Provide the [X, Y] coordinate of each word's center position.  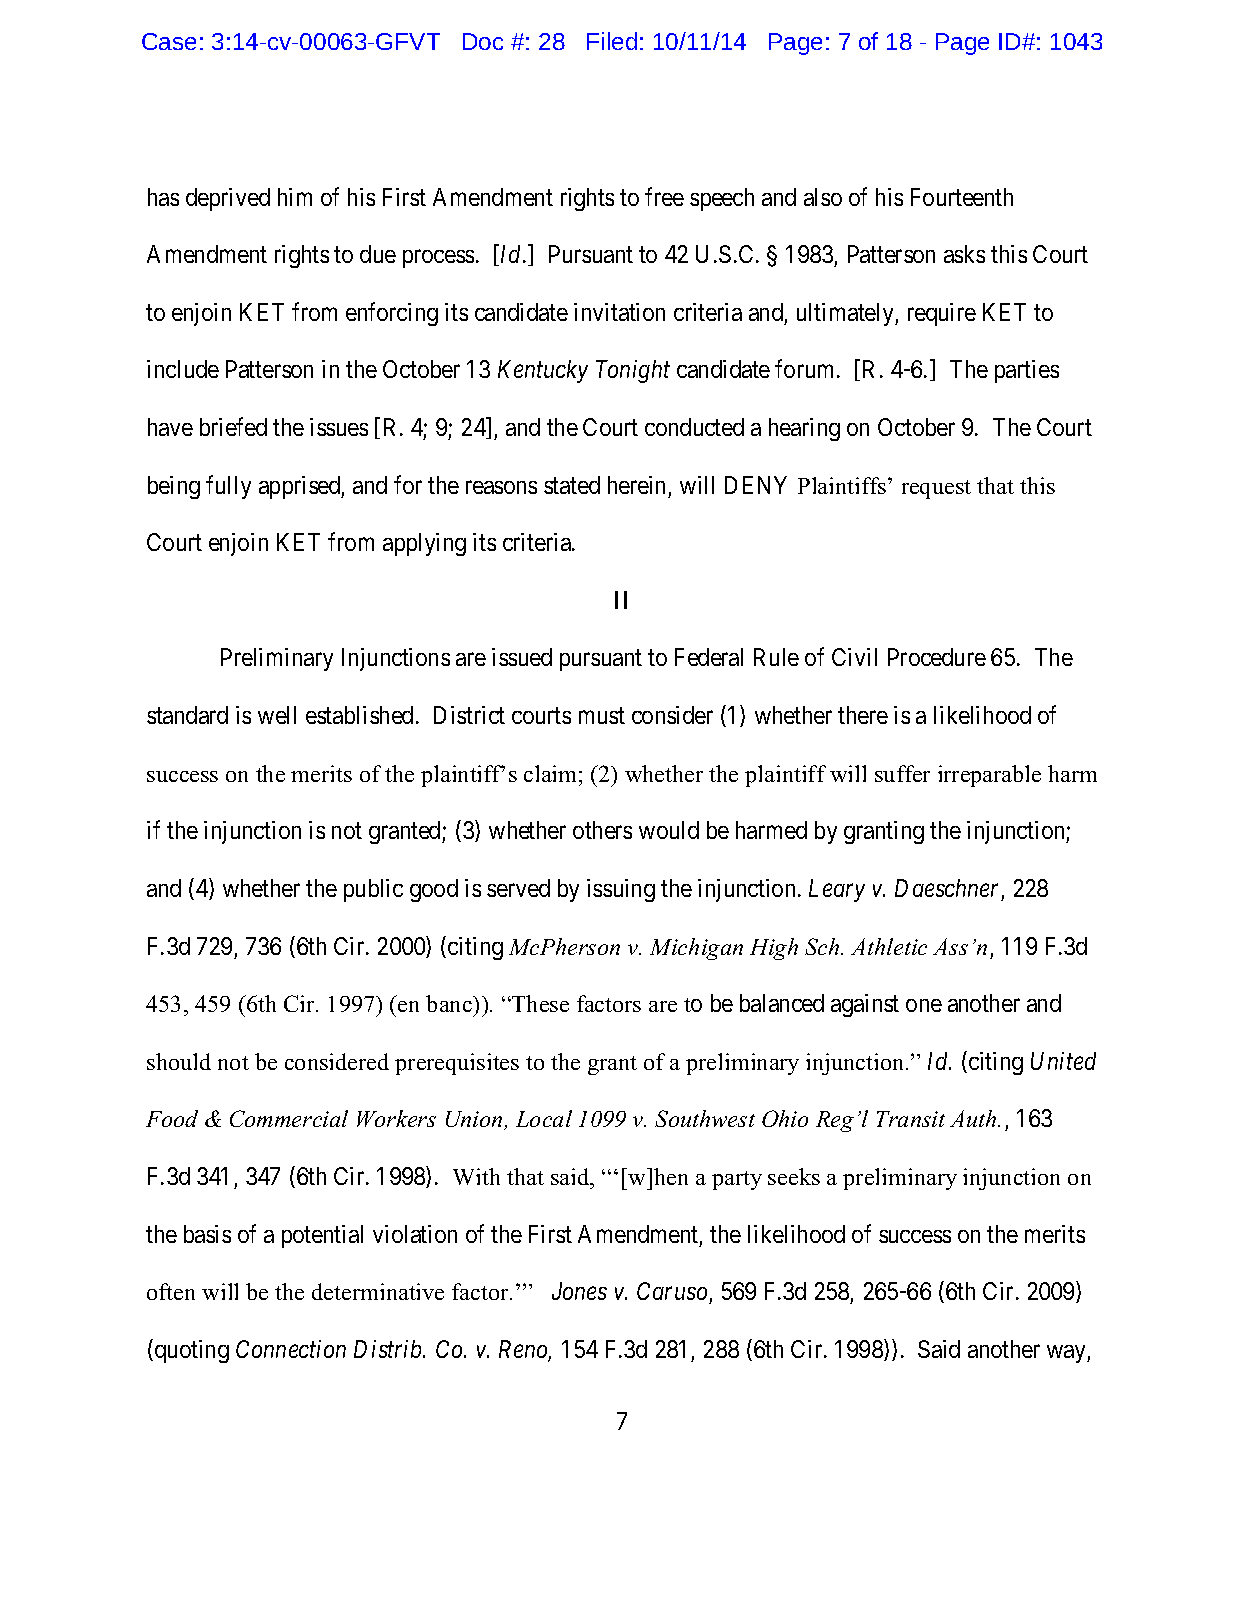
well [277, 715]
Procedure [937, 657]
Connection [291, 1349]
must [602, 716]
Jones [579, 1291]
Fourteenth [962, 197]
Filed [612, 41]
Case [169, 41]
